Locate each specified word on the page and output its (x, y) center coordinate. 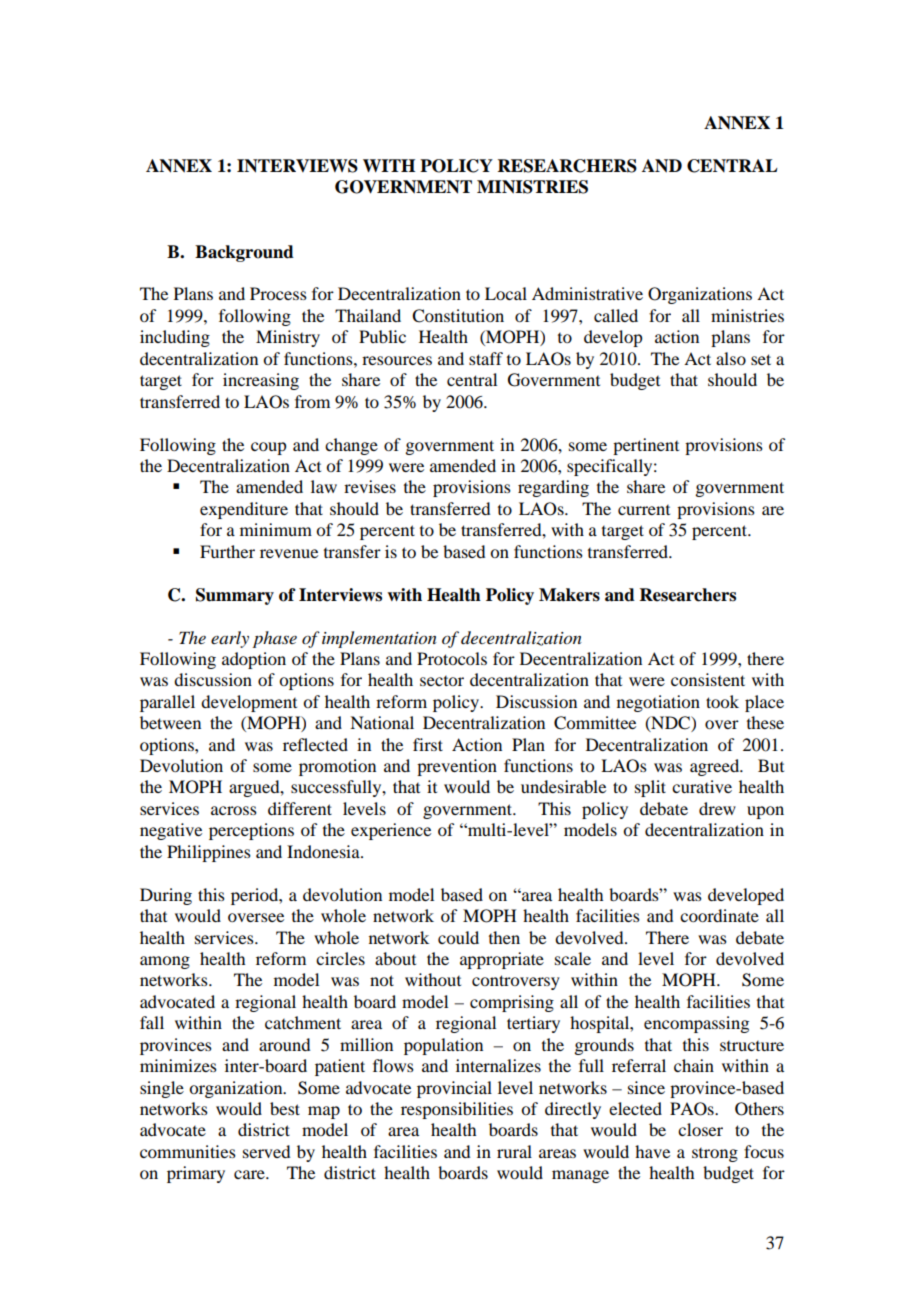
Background (244, 253)
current (644, 510)
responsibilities (457, 1110)
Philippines (209, 853)
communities (188, 1151)
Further (227, 551)
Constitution (458, 316)
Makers (569, 595)
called (616, 315)
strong (715, 1155)
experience (391, 831)
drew (717, 808)
